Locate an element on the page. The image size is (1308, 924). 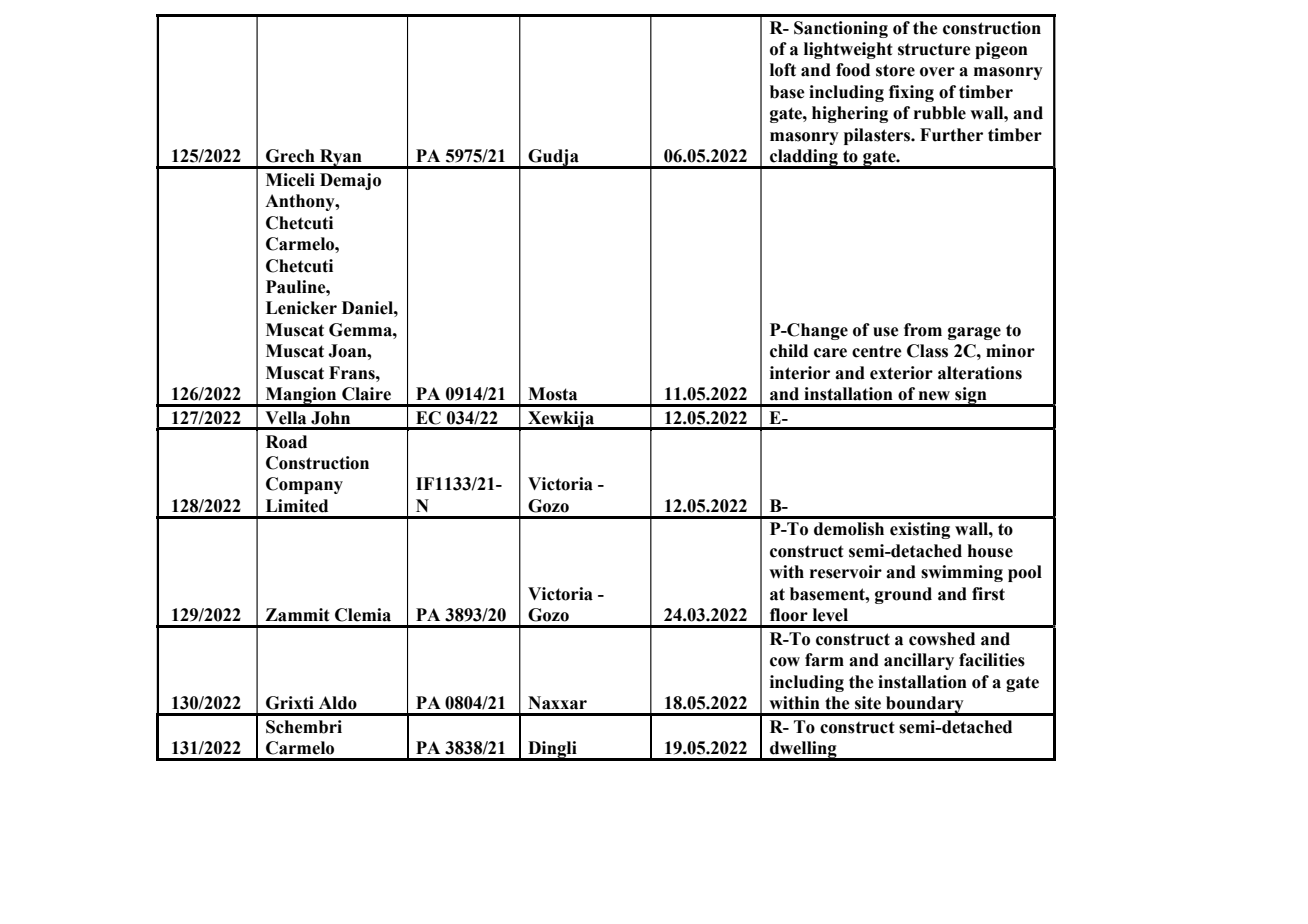
boundary is located at coordinates (925, 706).
